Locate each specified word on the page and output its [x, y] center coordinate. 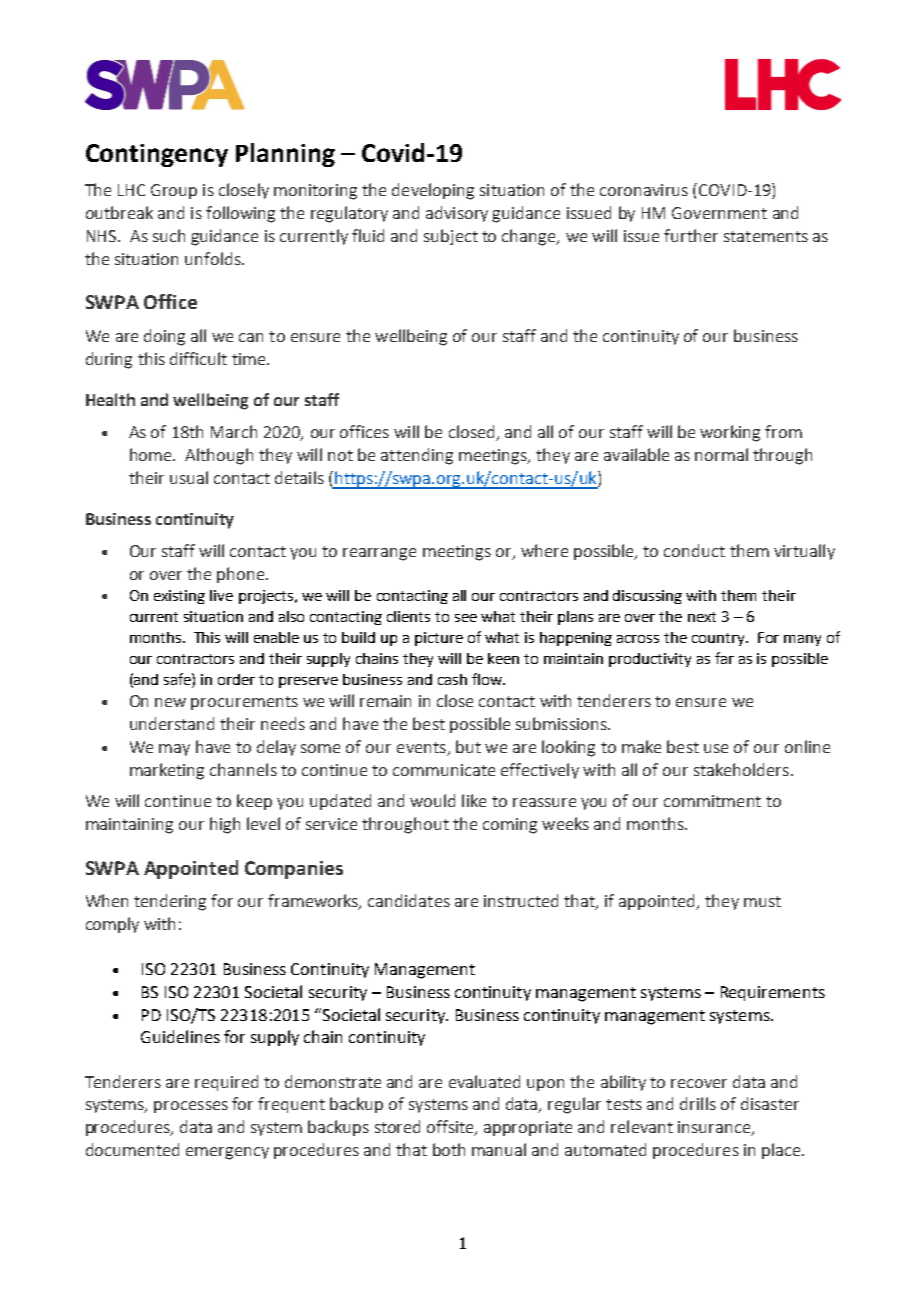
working [730, 433]
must [762, 901]
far [724, 658]
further [691, 235]
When [107, 900]
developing [433, 191]
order [236, 679]
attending [417, 456]
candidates [409, 900]
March [234, 431]
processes [191, 1107]
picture [439, 639]
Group [174, 191]
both [449, 1149]
